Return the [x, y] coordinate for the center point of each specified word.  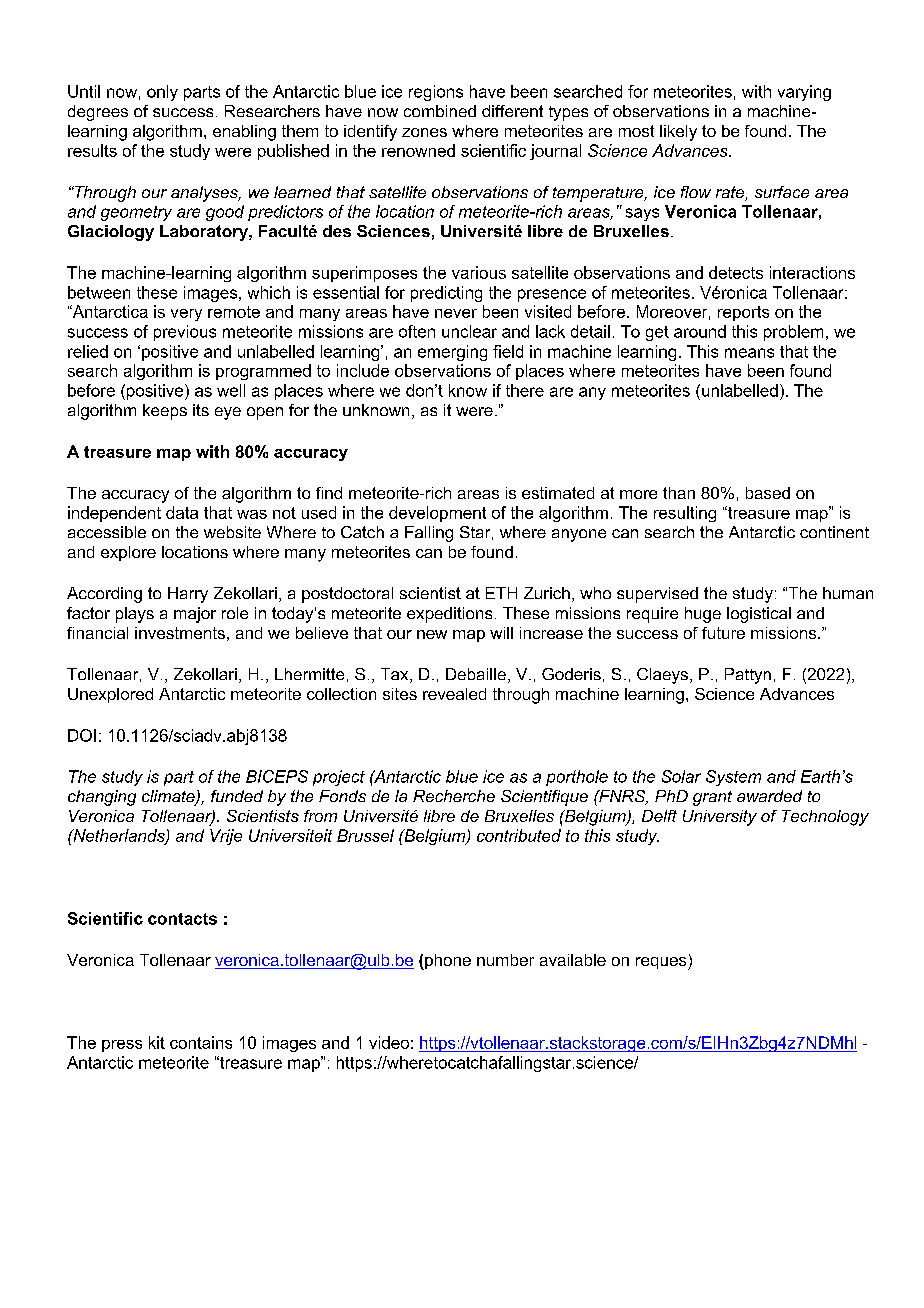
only [162, 93]
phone [447, 962]
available [573, 960]
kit [157, 1042]
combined [440, 111]
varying [804, 93]
